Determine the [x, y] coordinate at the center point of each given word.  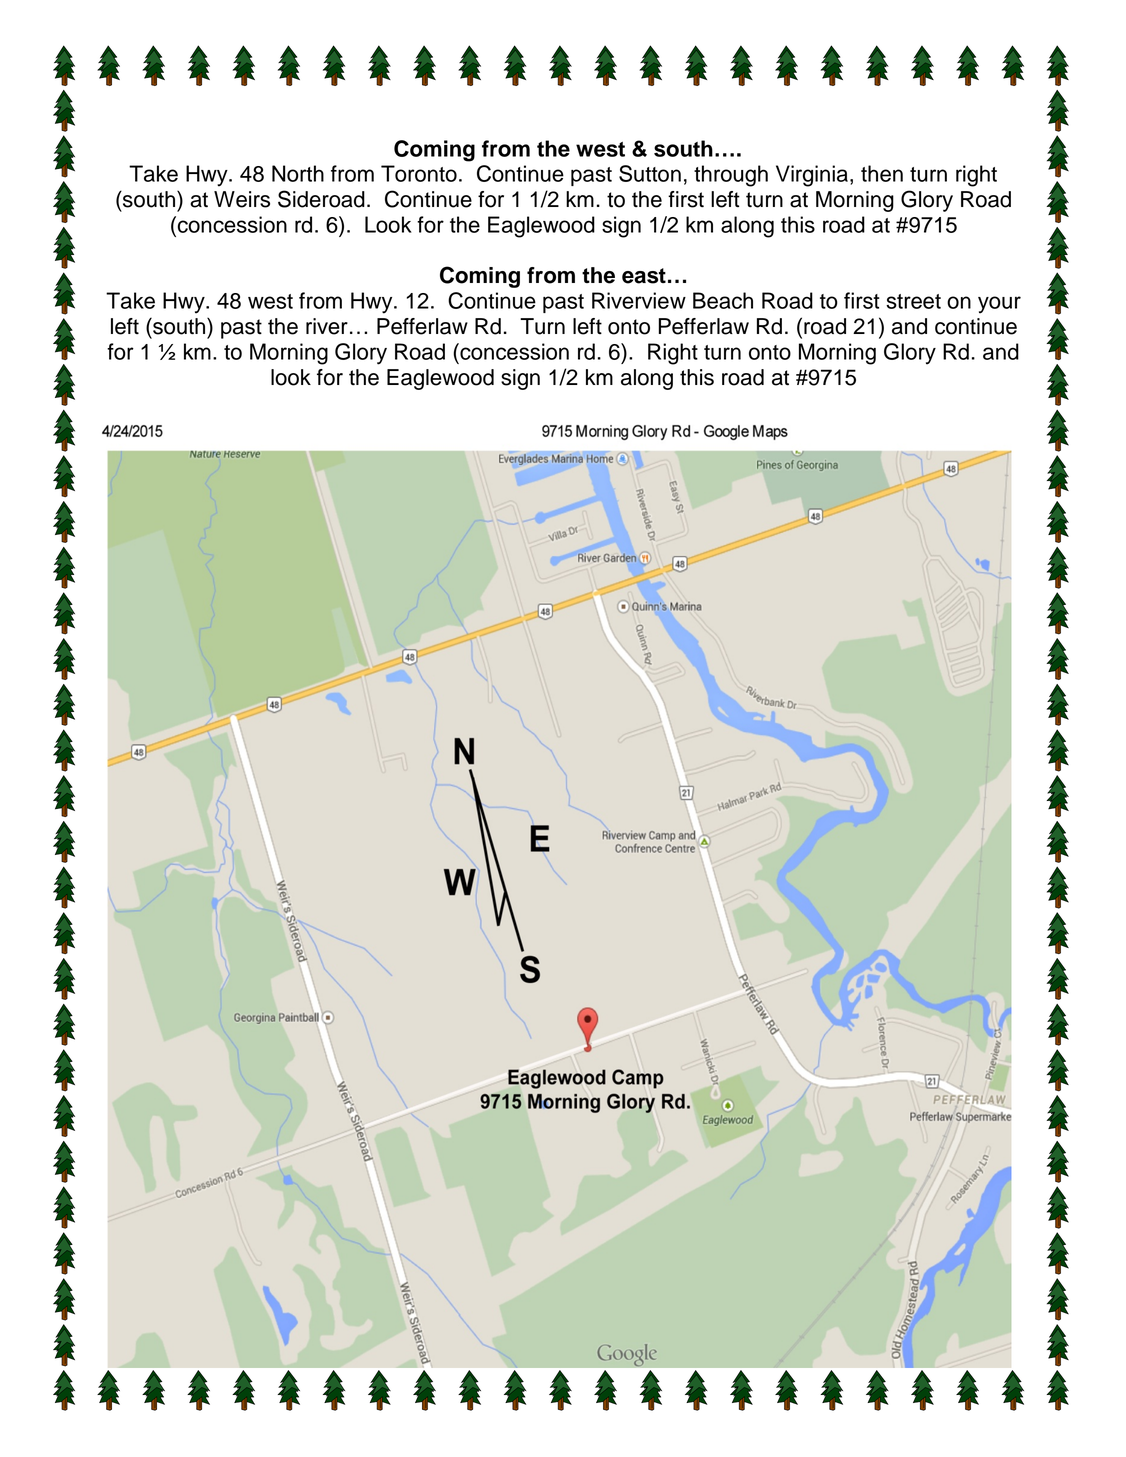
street [913, 301]
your [999, 305]
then [882, 173]
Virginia [813, 176]
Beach [723, 300]
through [731, 176]
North [298, 173]
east [644, 276]
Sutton [650, 173]
